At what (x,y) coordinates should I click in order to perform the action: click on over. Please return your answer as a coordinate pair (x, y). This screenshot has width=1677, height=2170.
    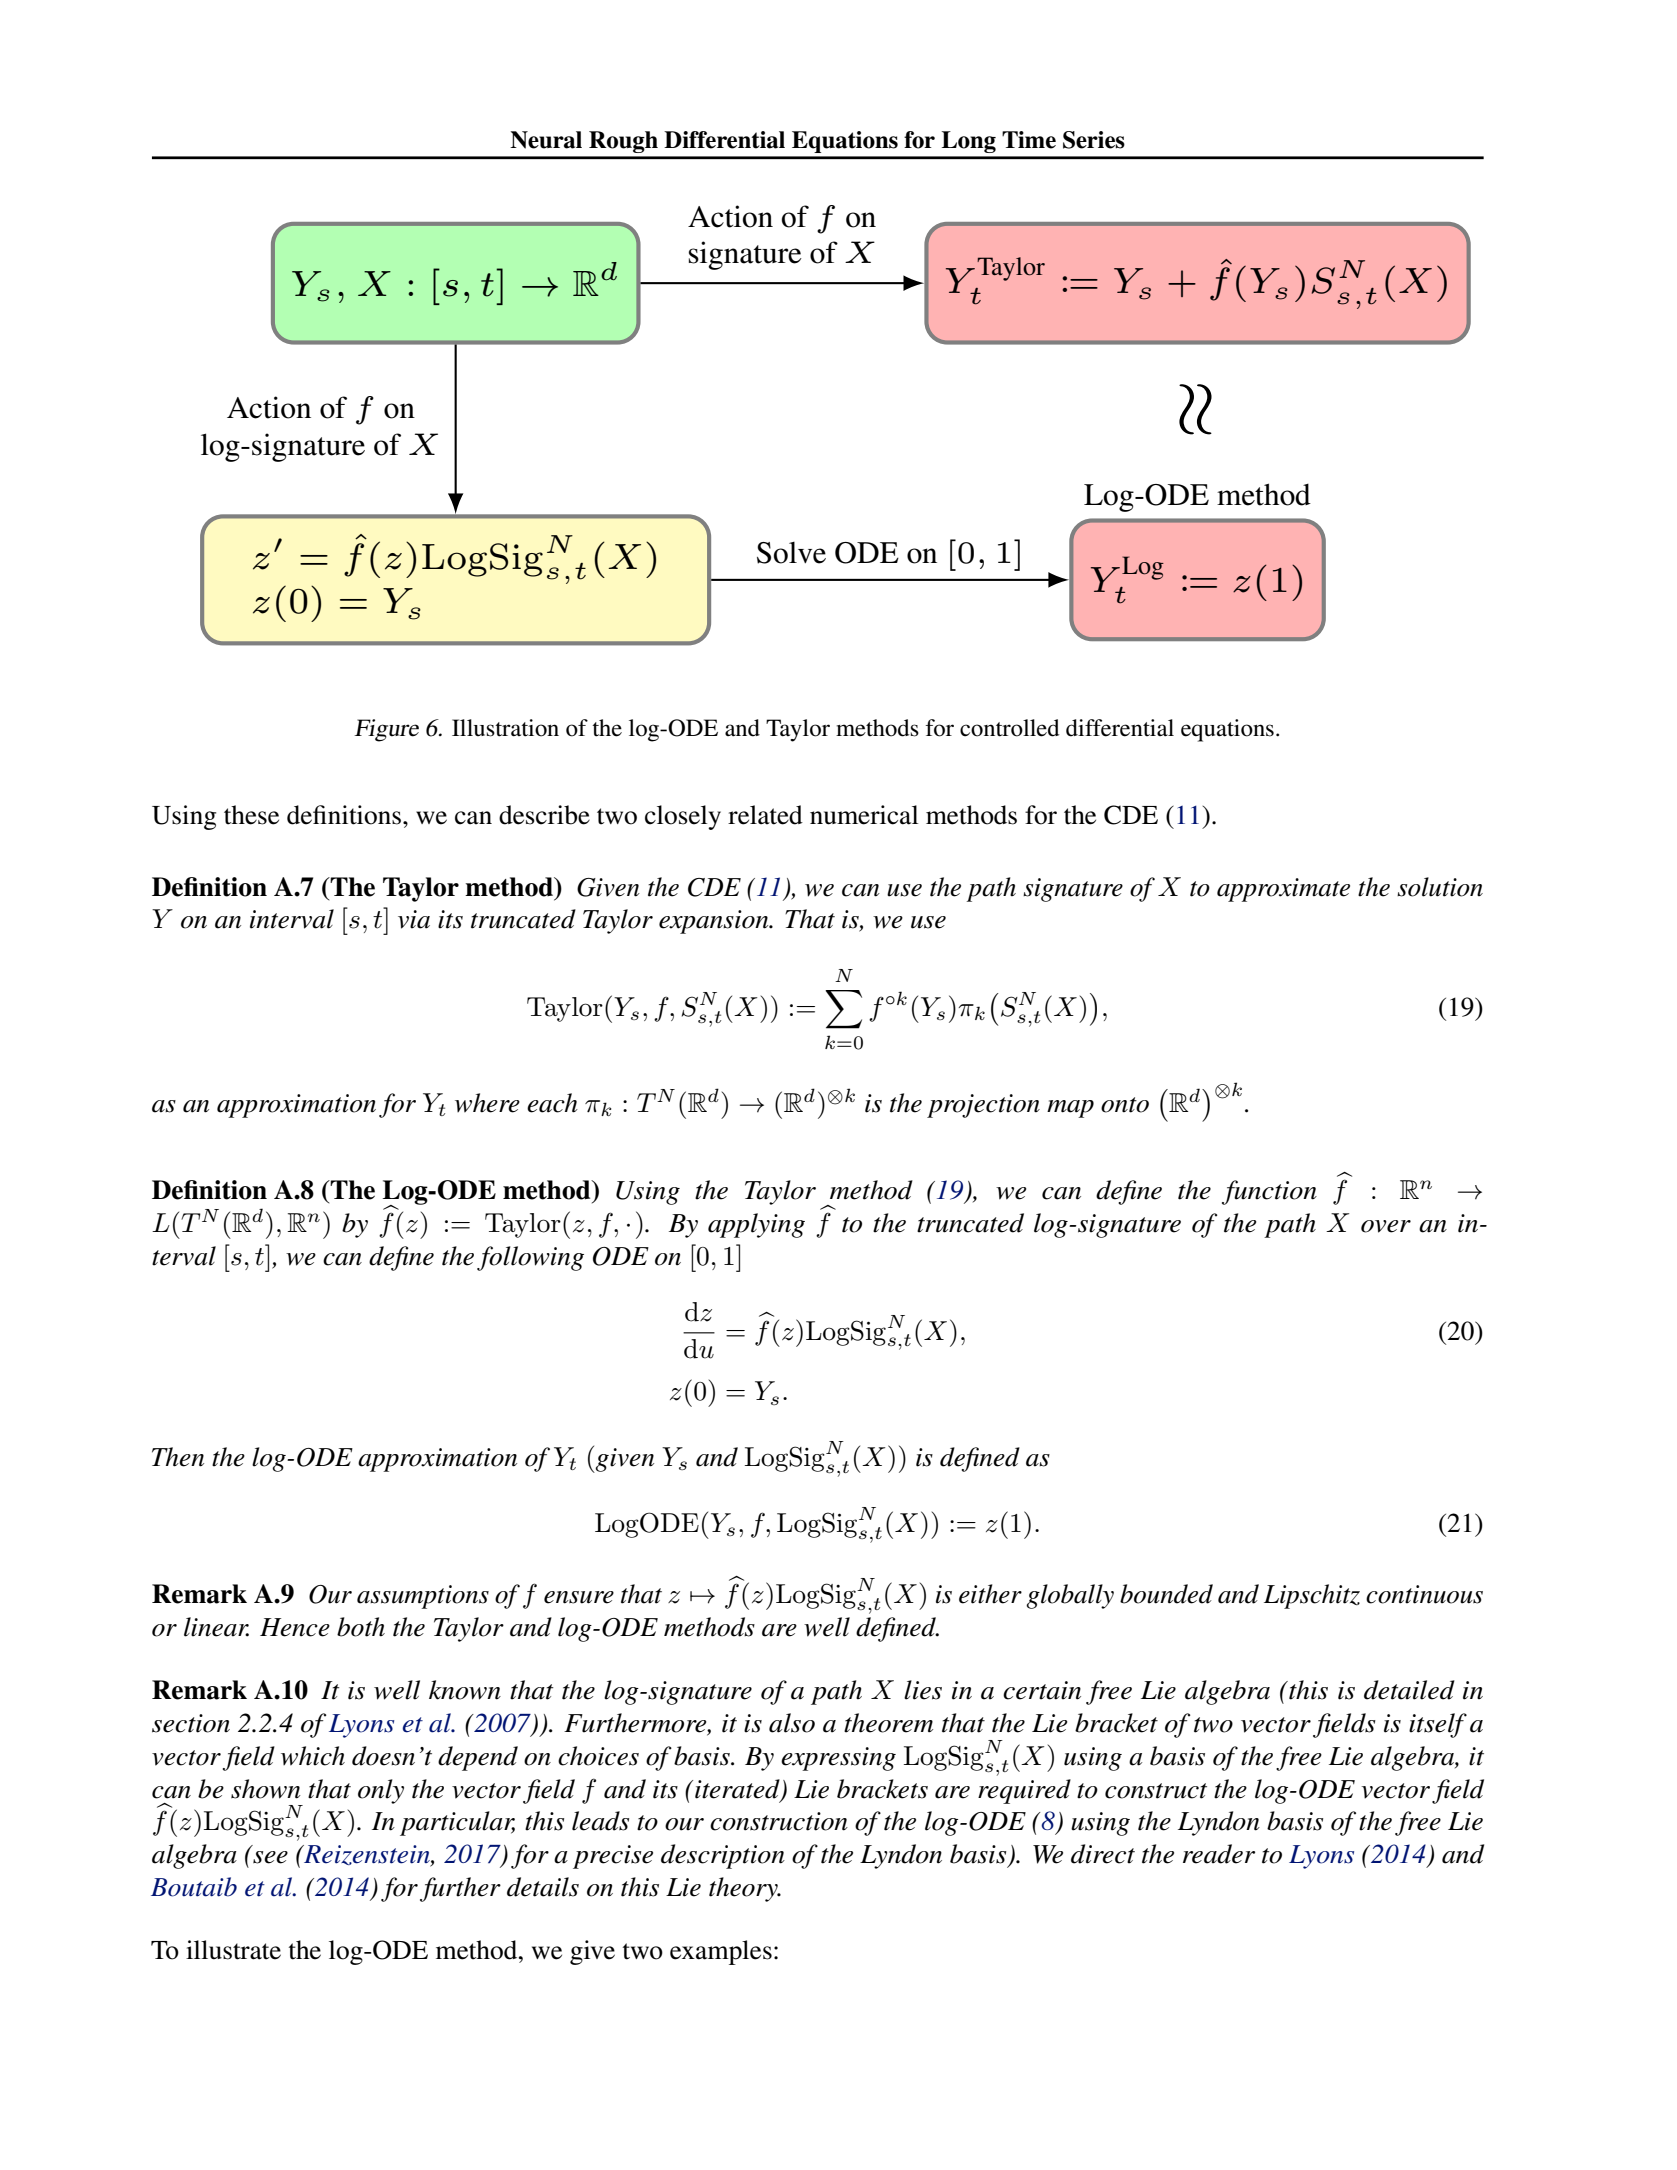
    Looking at the image, I should click on (1386, 1226).
